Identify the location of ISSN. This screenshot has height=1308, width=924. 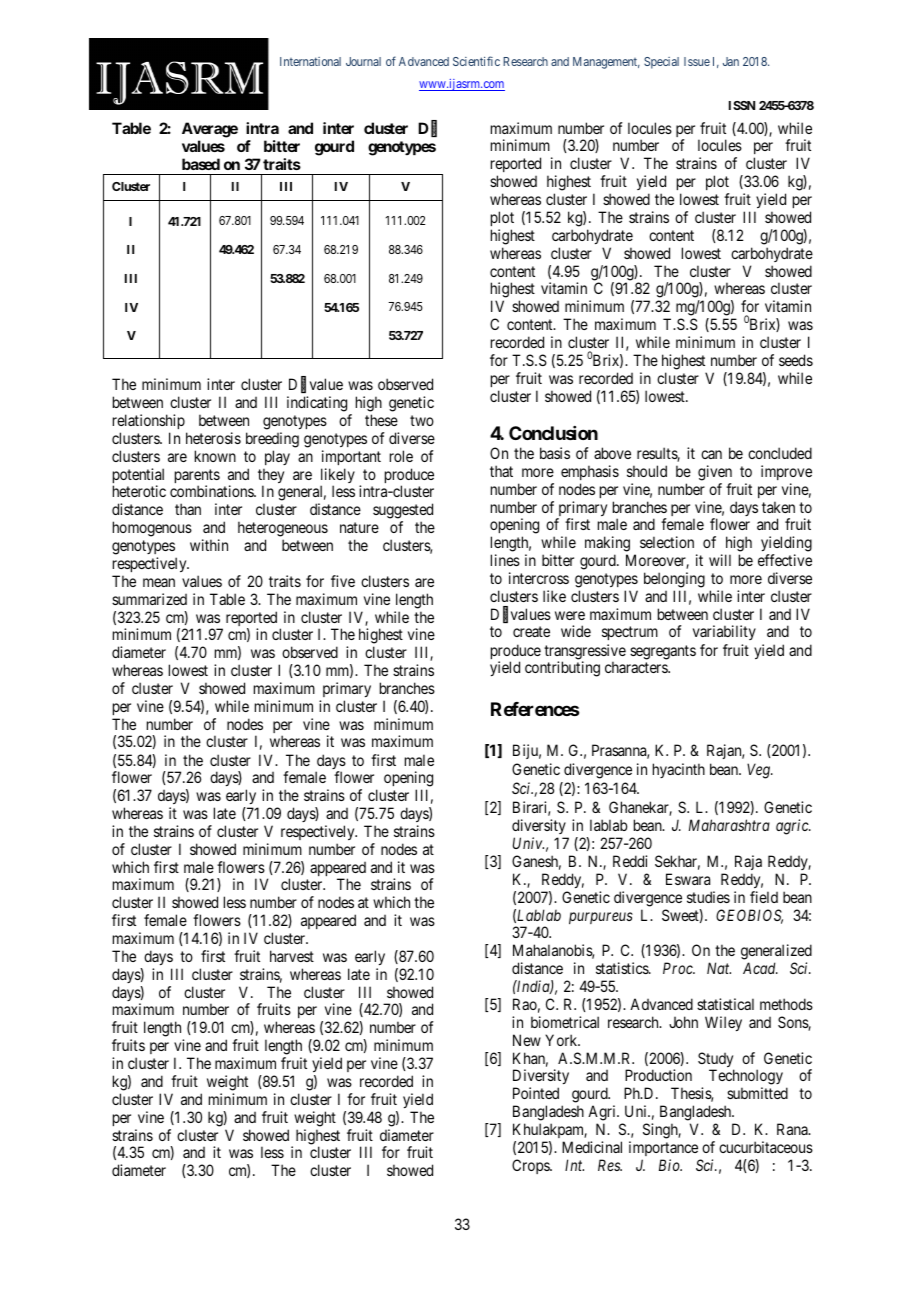
(742, 105).
